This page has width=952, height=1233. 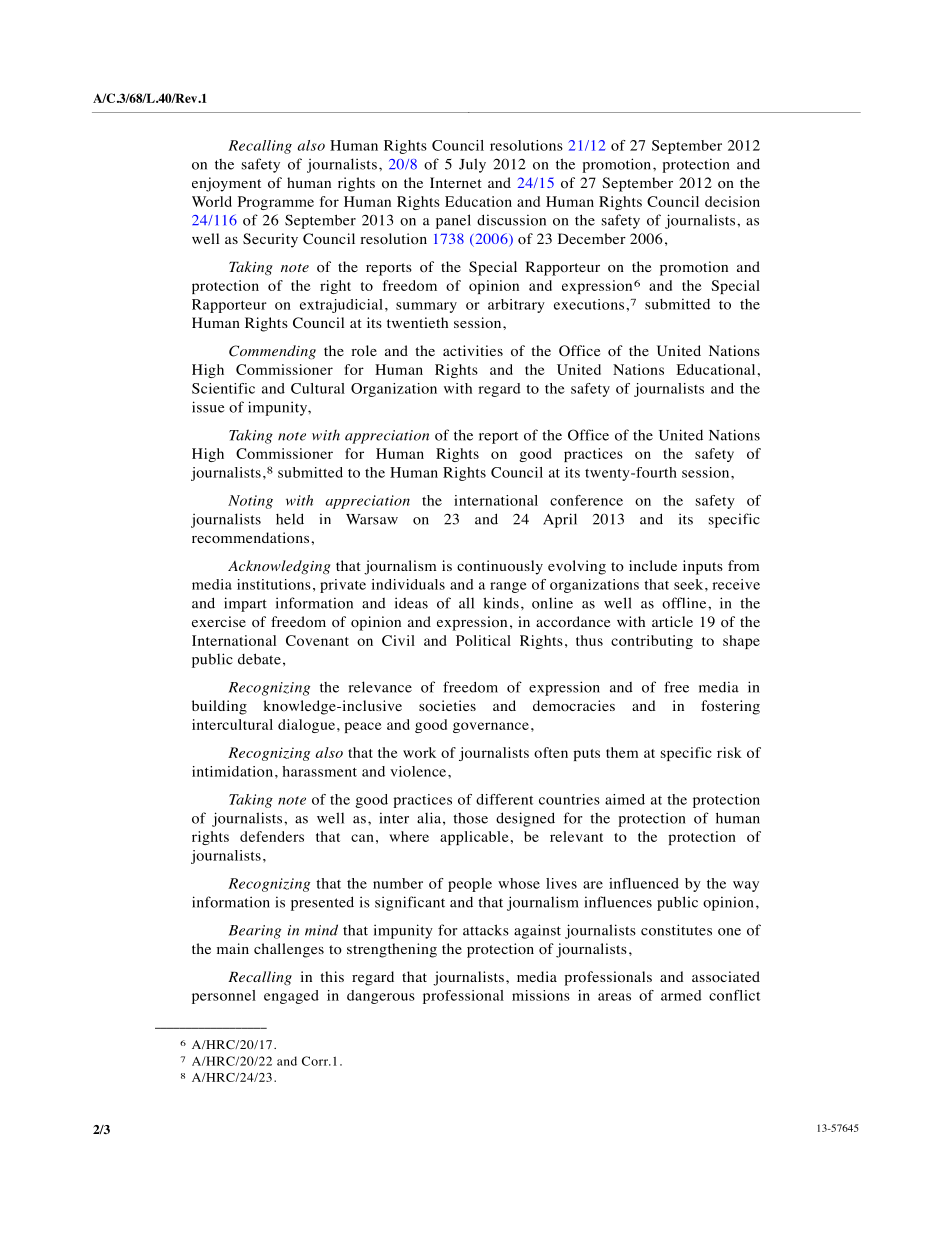 I want to click on armed, so click(x=681, y=995).
